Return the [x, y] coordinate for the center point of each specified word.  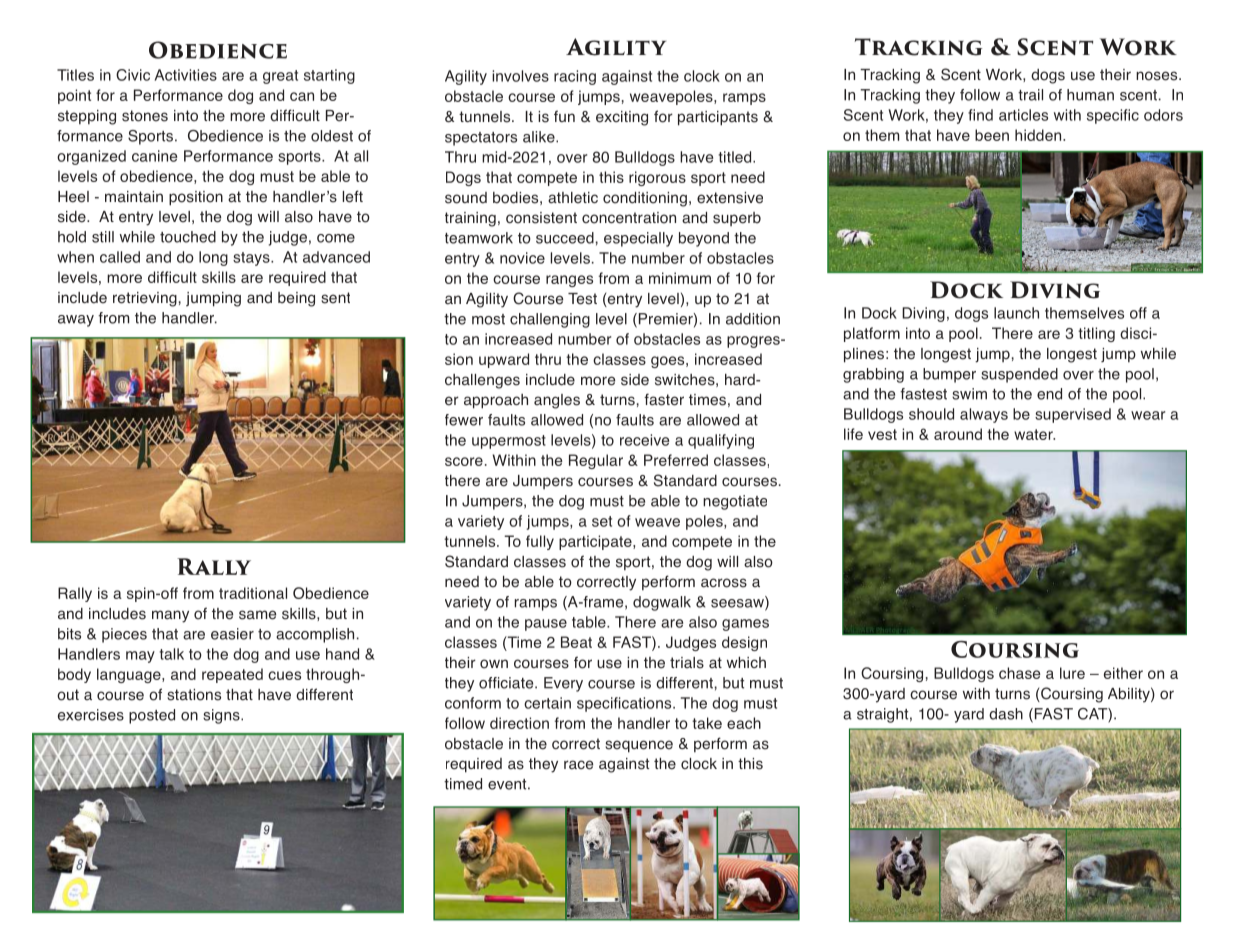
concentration [629, 218]
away [76, 321]
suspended [1019, 375]
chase [1019, 673]
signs [222, 716]
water [1034, 434]
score [464, 461]
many [170, 616]
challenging [550, 320]
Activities [186, 75]
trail [1030, 95]
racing [575, 77]
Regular [596, 461]
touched [188, 237]
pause [546, 625]
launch [1016, 313]
